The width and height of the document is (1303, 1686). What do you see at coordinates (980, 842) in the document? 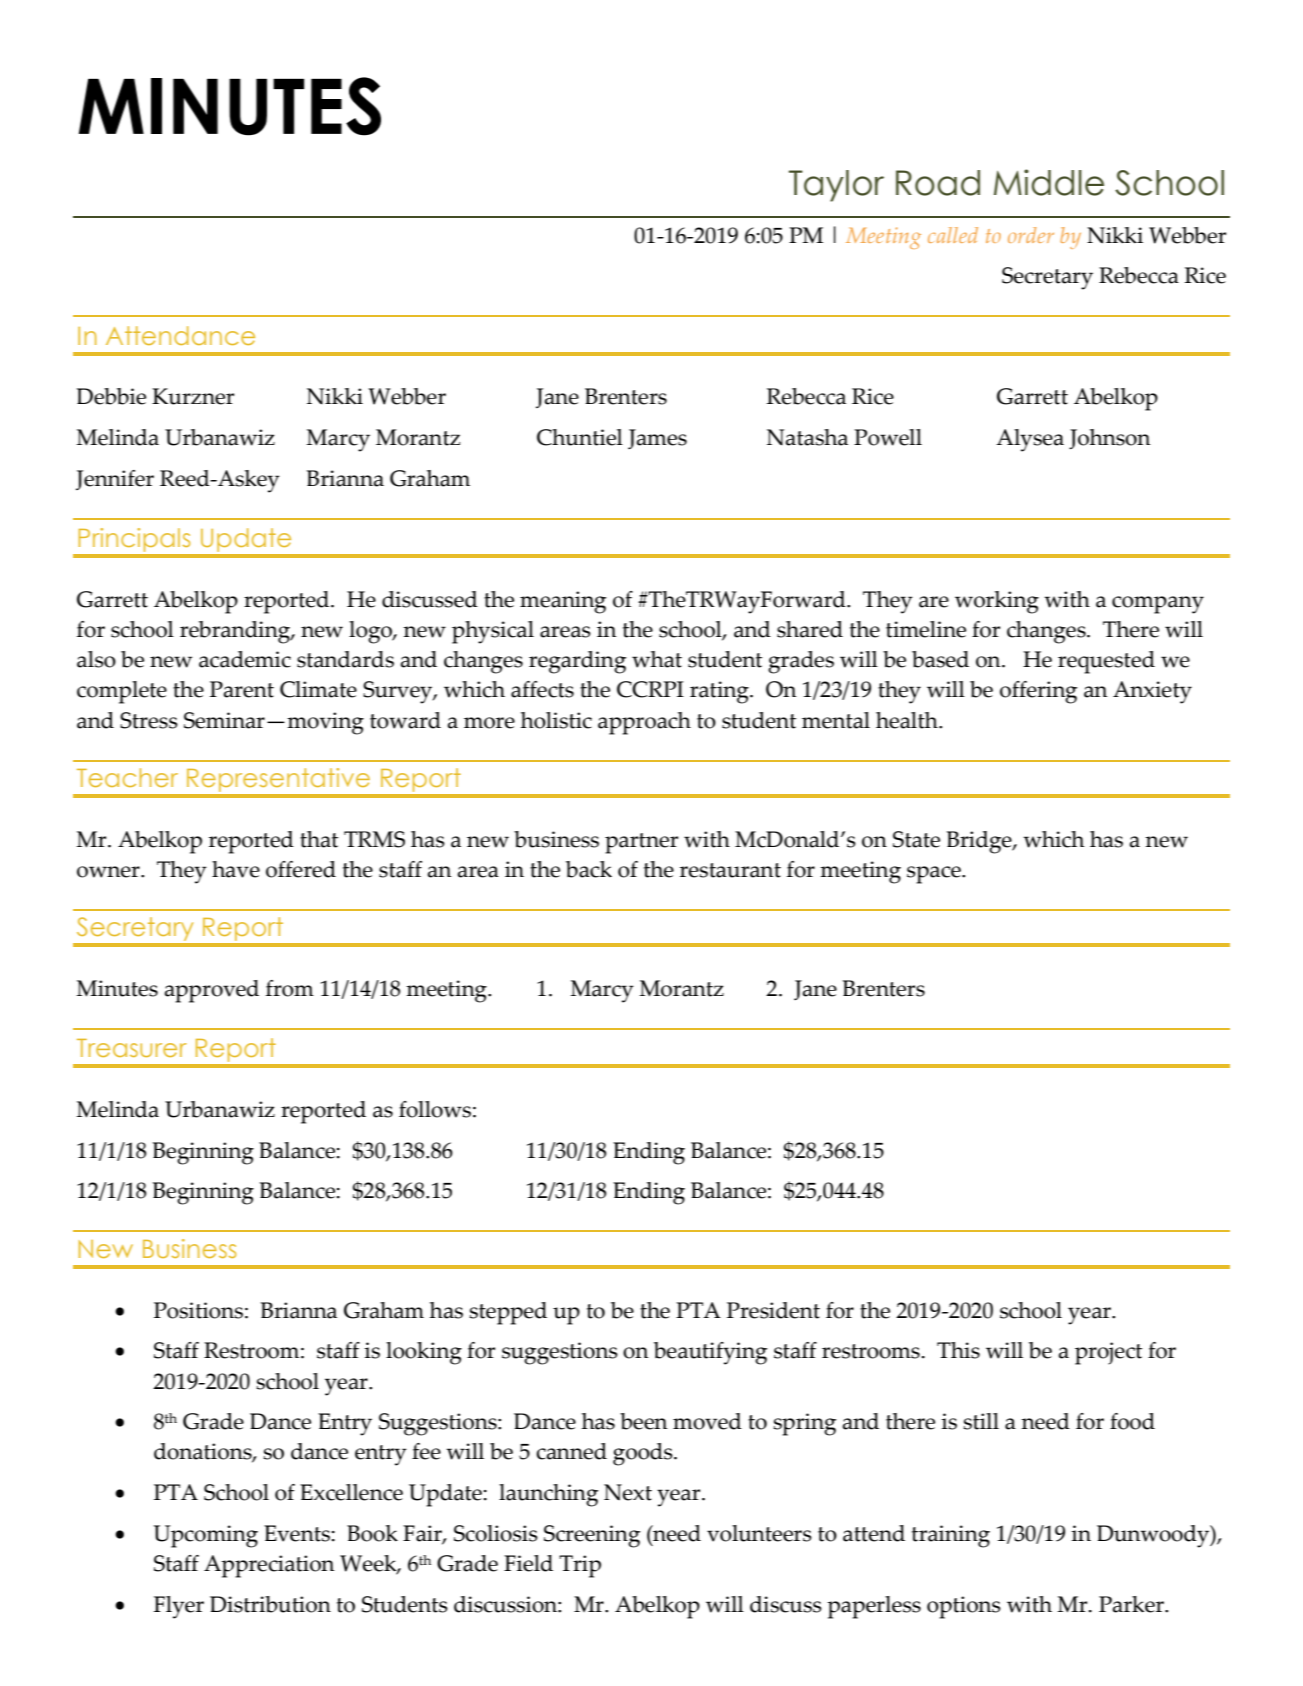
I see `Bridge` at bounding box center [980, 842].
